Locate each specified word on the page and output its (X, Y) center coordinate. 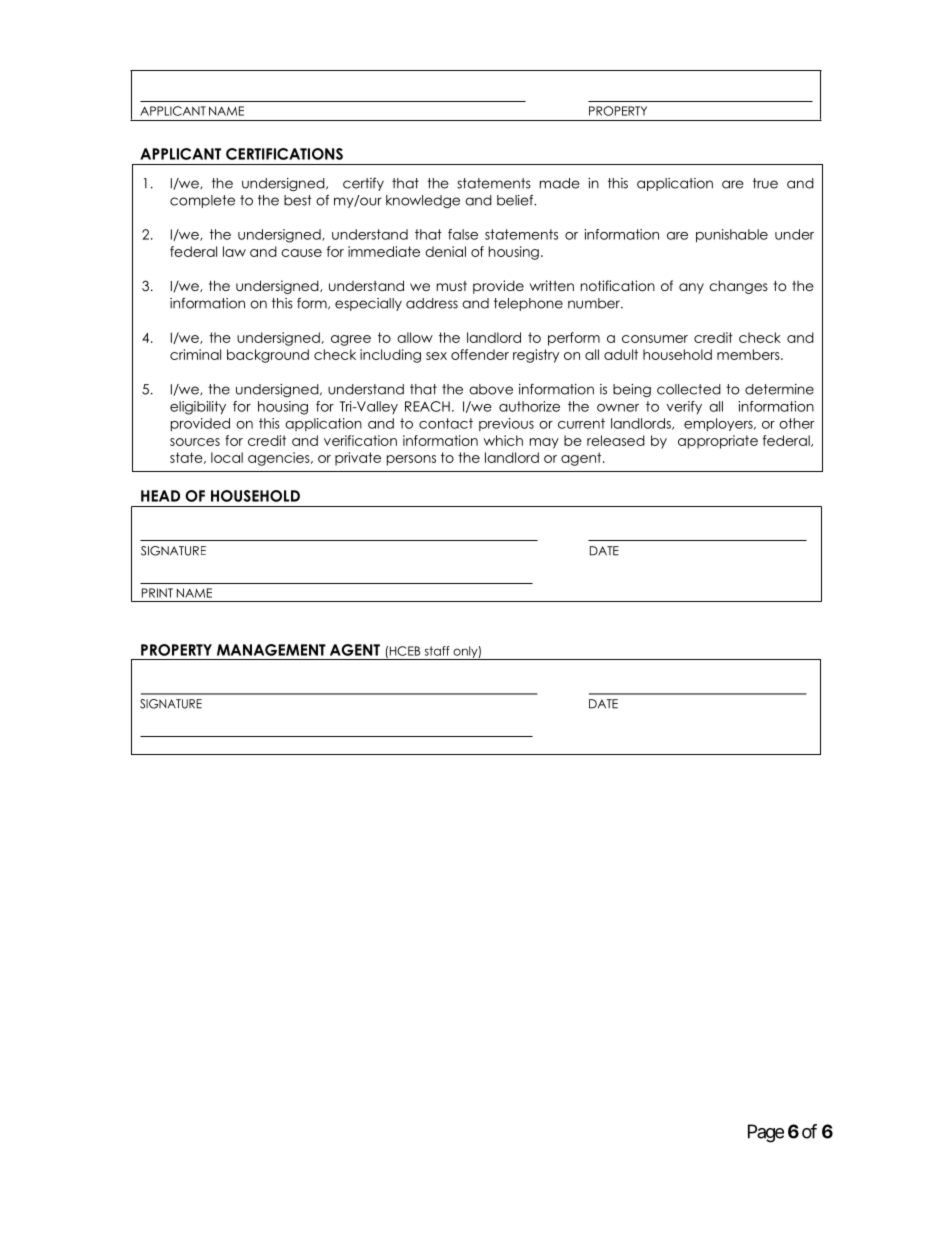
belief (516, 200)
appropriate (718, 442)
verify (684, 407)
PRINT (157, 593)
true (765, 183)
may (544, 443)
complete (202, 201)
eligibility (198, 408)
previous (506, 424)
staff (437, 651)
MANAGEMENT (271, 650)
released (616, 440)
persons (411, 460)
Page (766, 1133)
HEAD (160, 496)
